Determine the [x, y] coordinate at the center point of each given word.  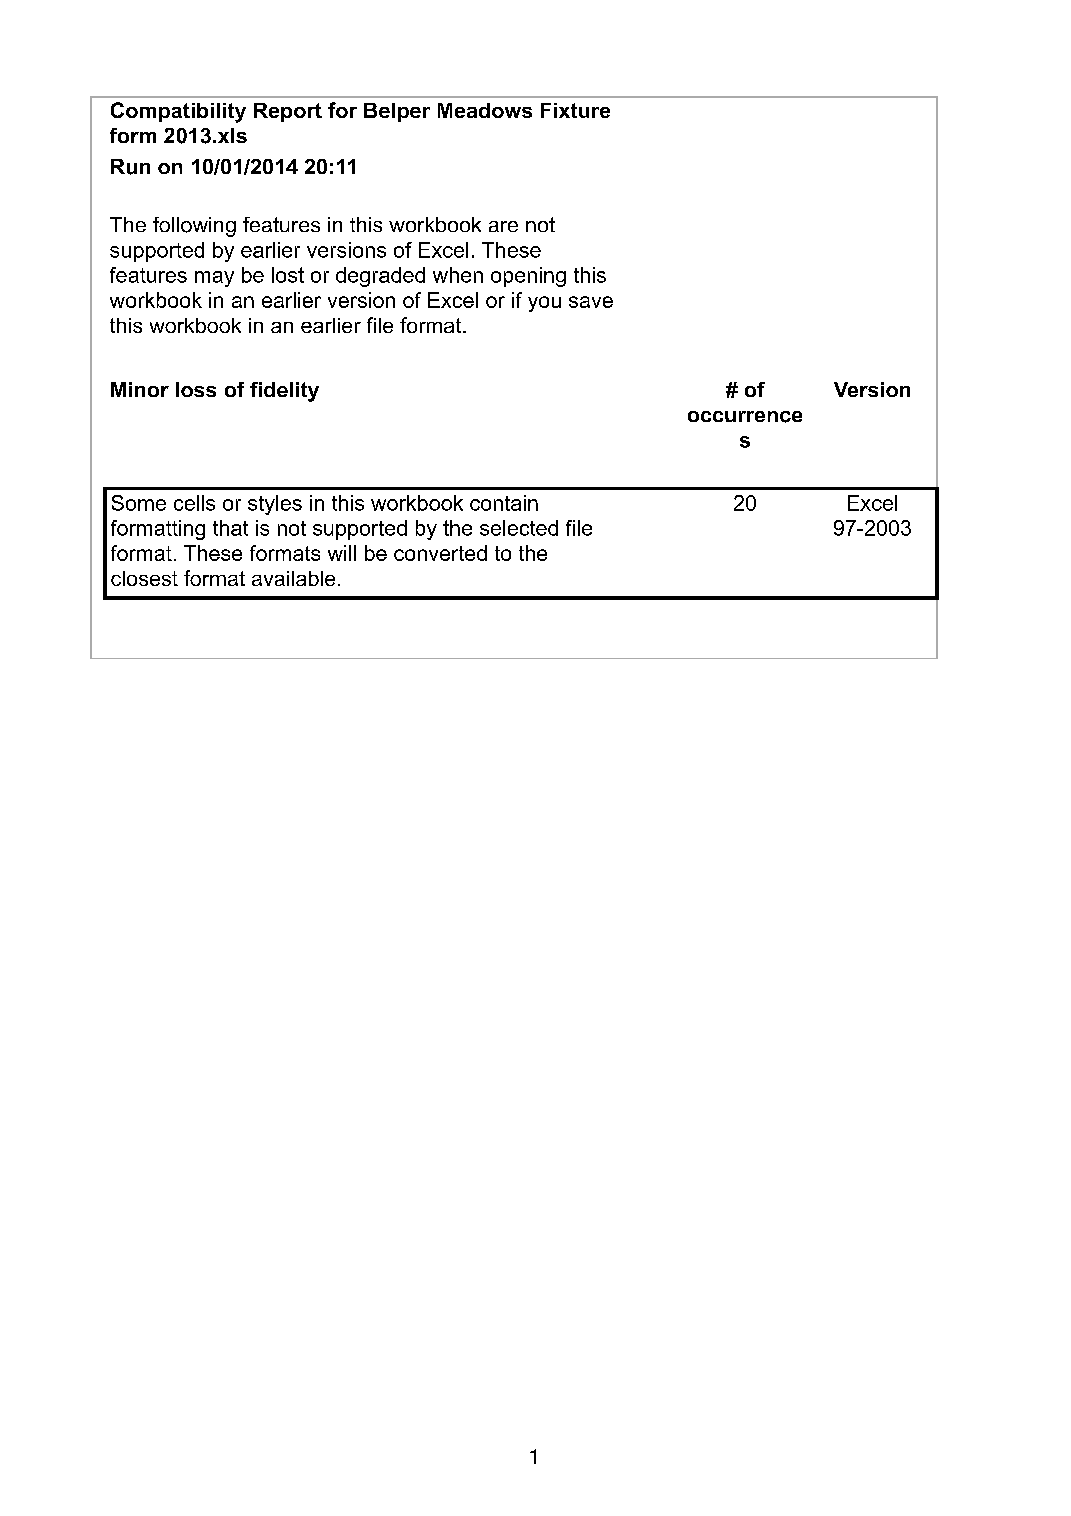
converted [440, 553]
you [544, 304]
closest [144, 578]
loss [196, 389]
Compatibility [178, 112]
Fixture [575, 110]
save [591, 302]
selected [519, 528]
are [503, 226]
